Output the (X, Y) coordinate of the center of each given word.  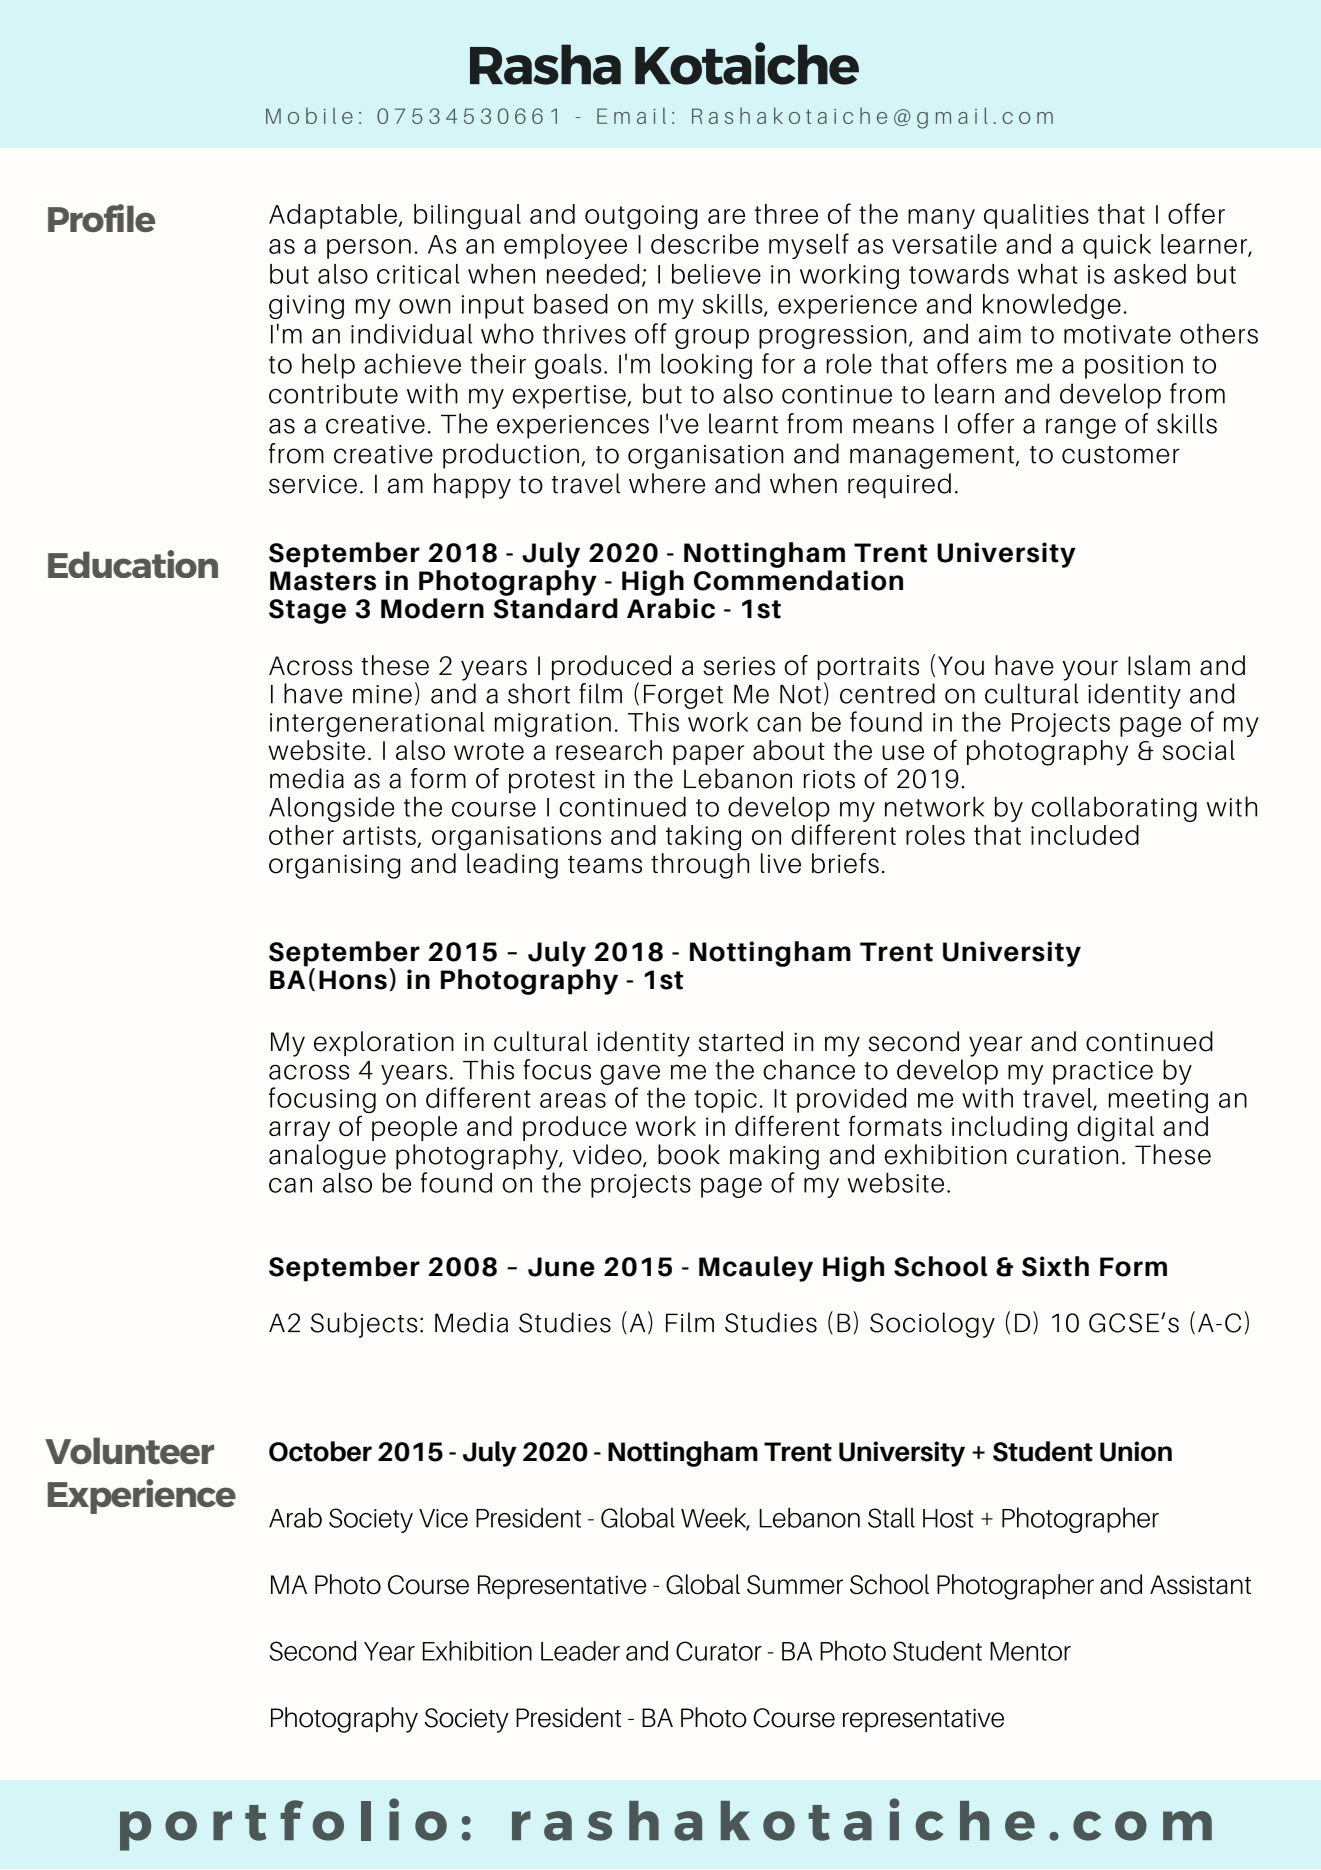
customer (1121, 455)
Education (133, 564)
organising (334, 866)
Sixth (1055, 1266)
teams (605, 865)
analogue (327, 1157)
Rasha (545, 64)
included (1085, 835)
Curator (719, 1651)
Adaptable (333, 216)
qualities (1036, 216)
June (561, 1267)
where (667, 483)
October (320, 1451)
